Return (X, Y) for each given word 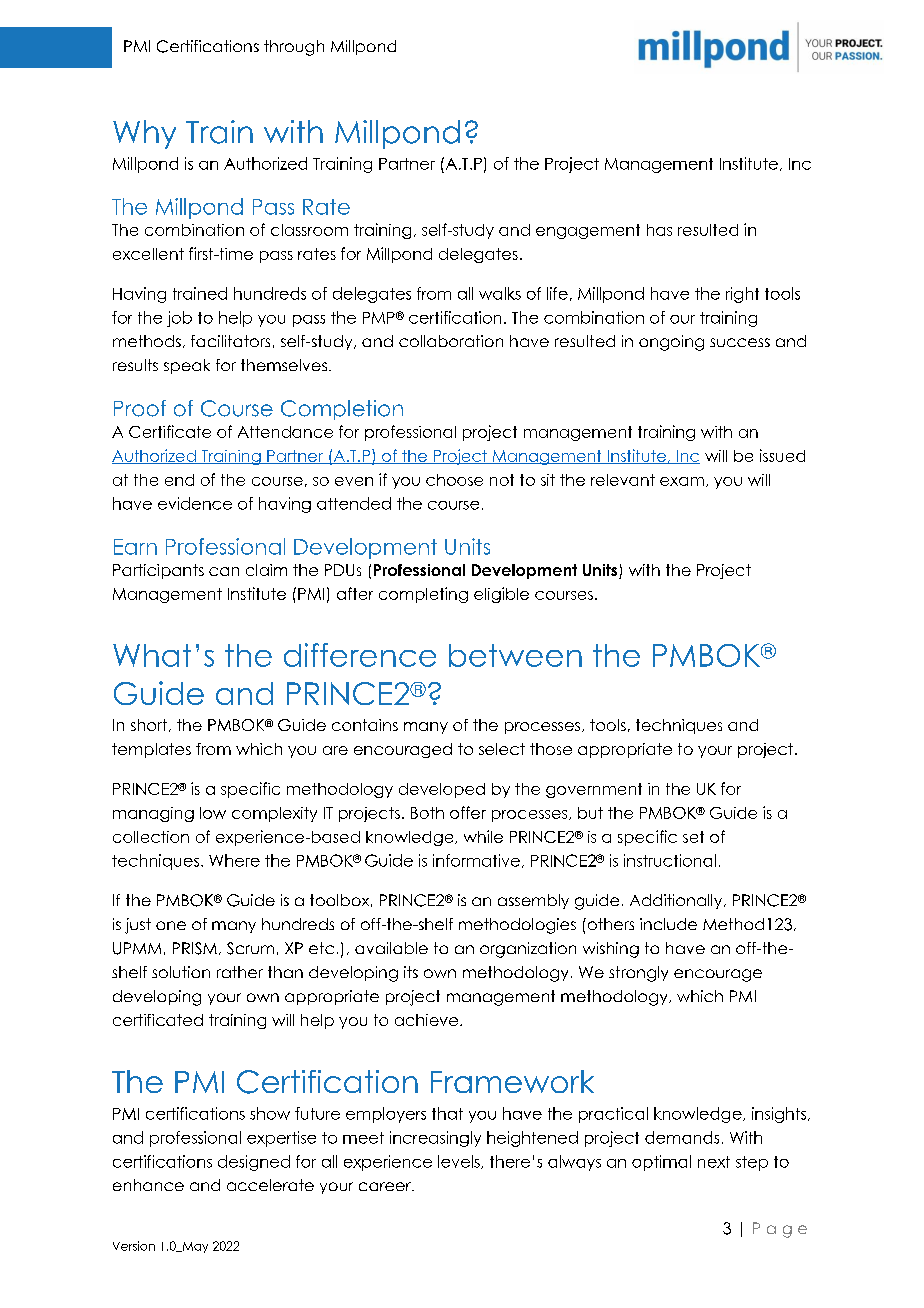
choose (454, 480)
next (714, 1162)
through (294, 48)
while (483, 836)
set (693, 837)
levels (460, 1162)
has (659, 230)
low (213, 813)
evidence (195, 503)
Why (144, 134)
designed (254, 1163)
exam (682, 481)
